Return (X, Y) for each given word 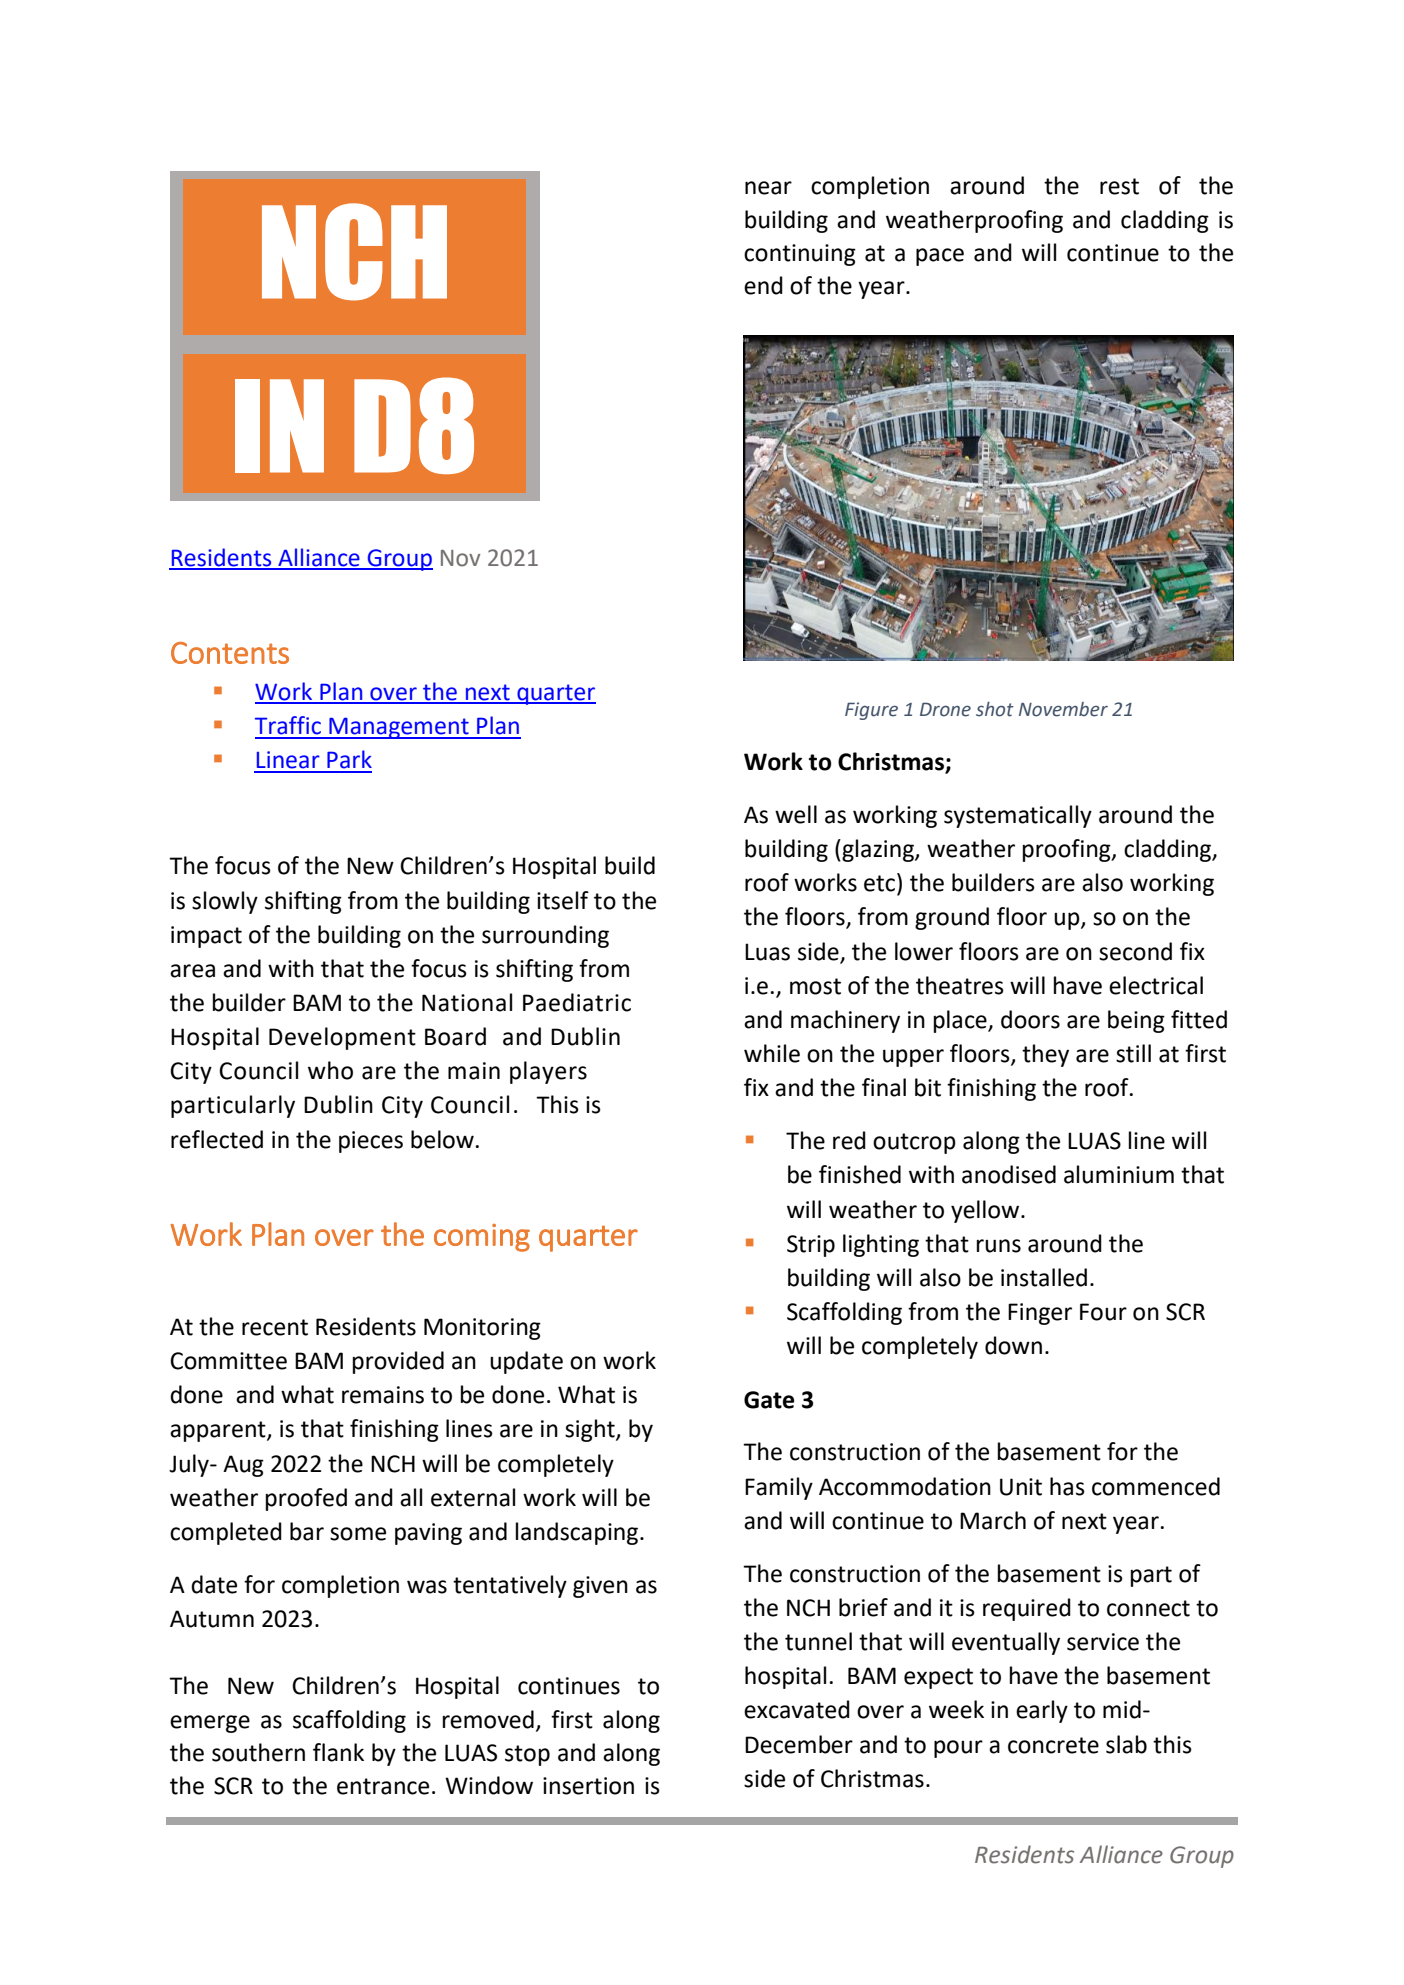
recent (275, 1327)
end (763, 285)
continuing (800, 255)
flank (338, 1752)
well (796, 814)
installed (1044, 1277)
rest (1119, 186)
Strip (811, 1246)
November (1063, 709)
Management (399, 728)
